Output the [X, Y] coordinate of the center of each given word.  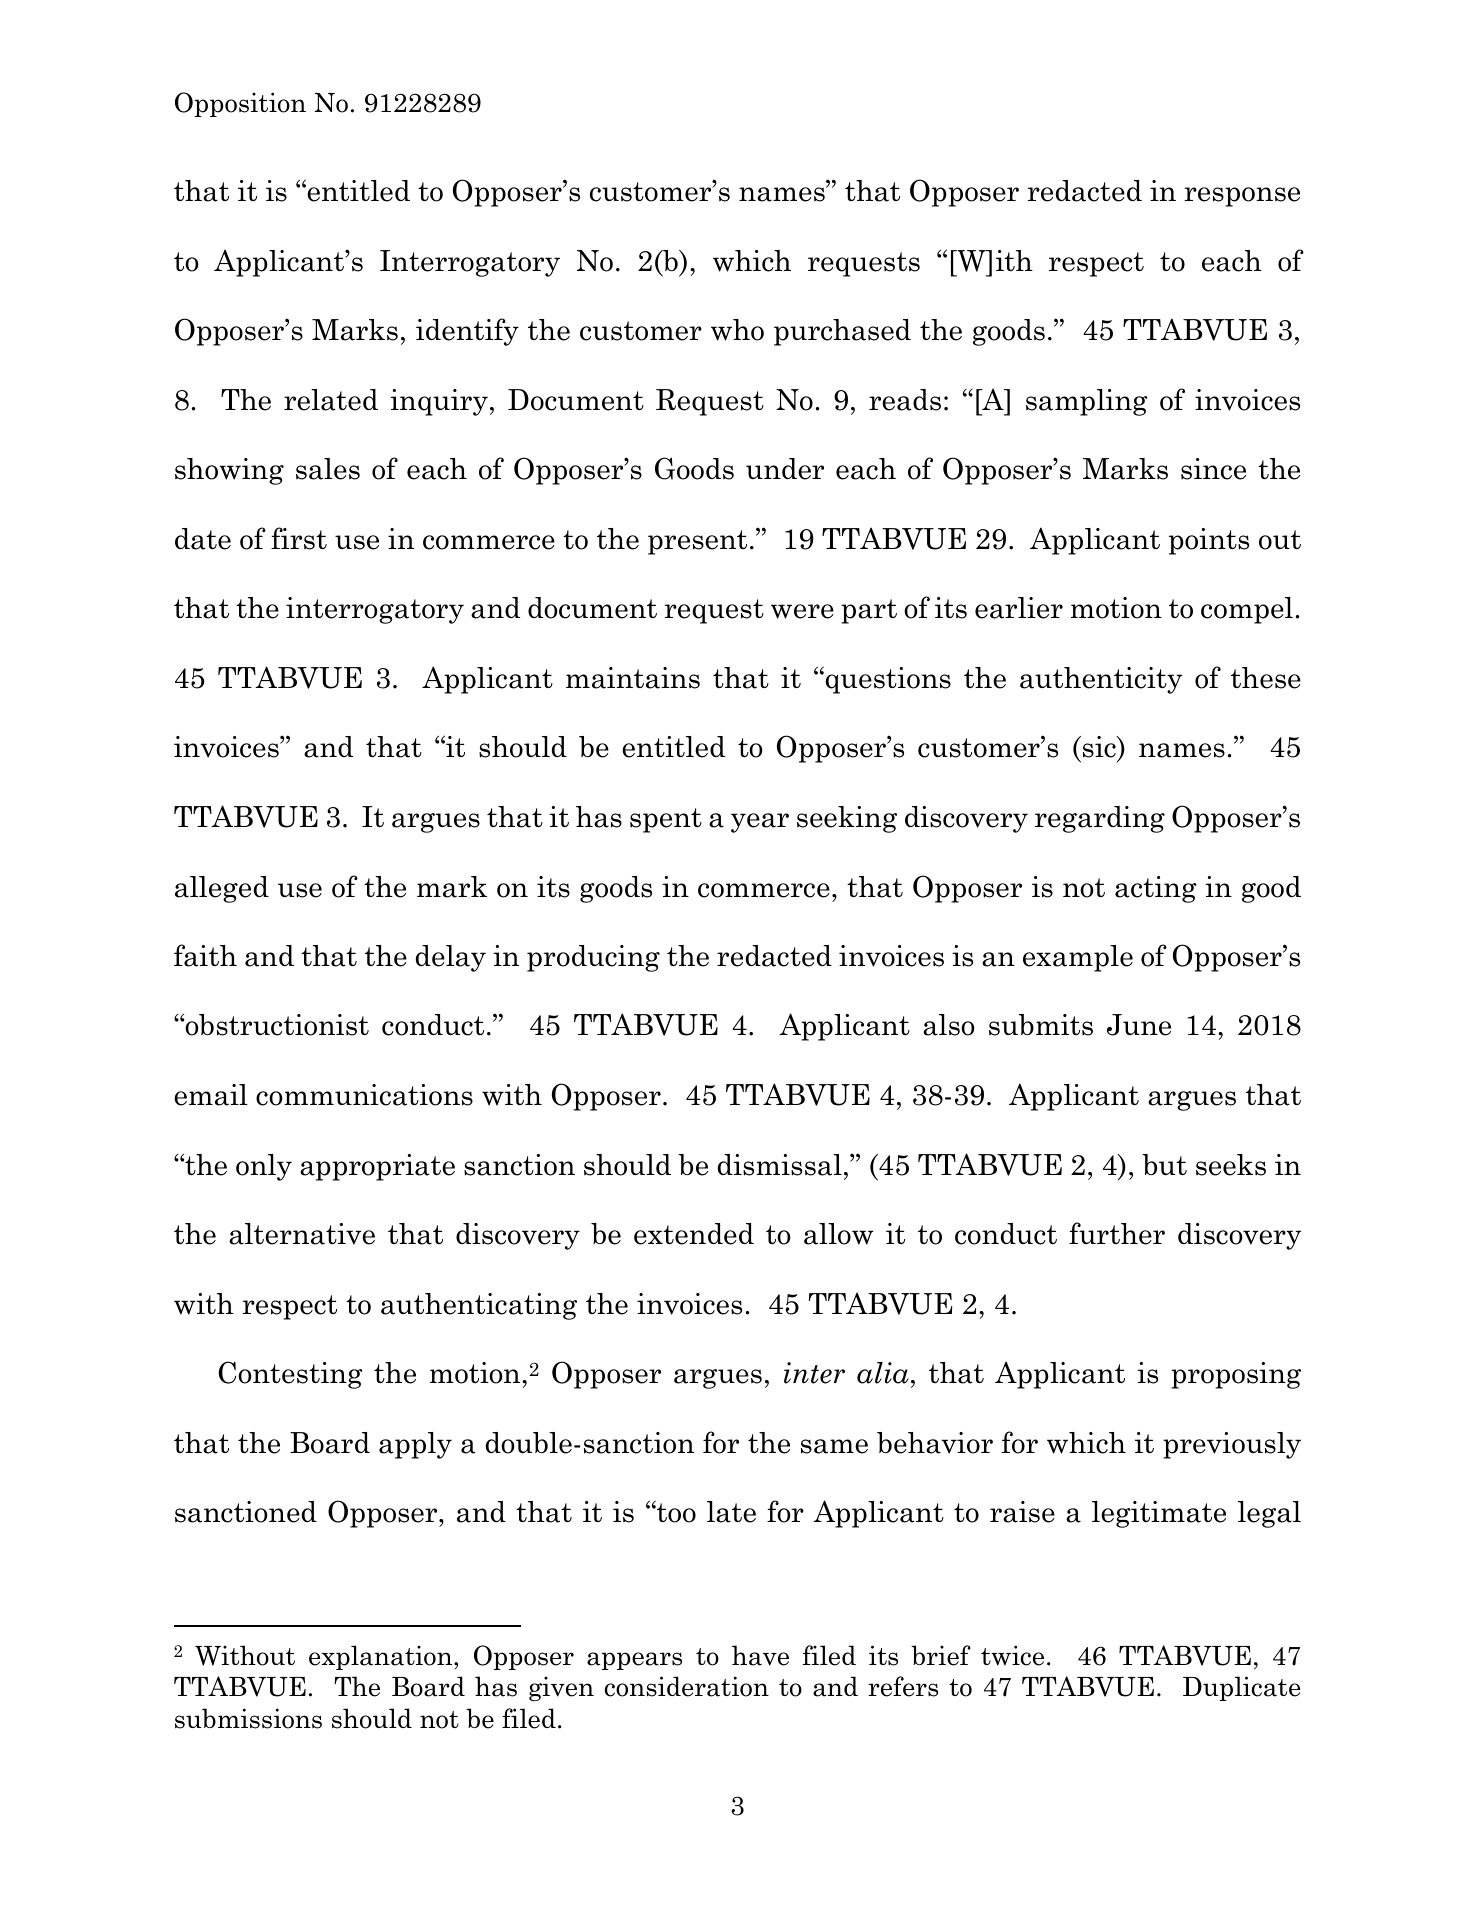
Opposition [240, 104]
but [1164, 1164]
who [737, 330]
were [802, 611]
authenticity [1101, 680]
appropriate [377, 1167]
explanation [382, 1657]
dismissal [780, 1165]
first [299, 538]
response [1242, 197]
